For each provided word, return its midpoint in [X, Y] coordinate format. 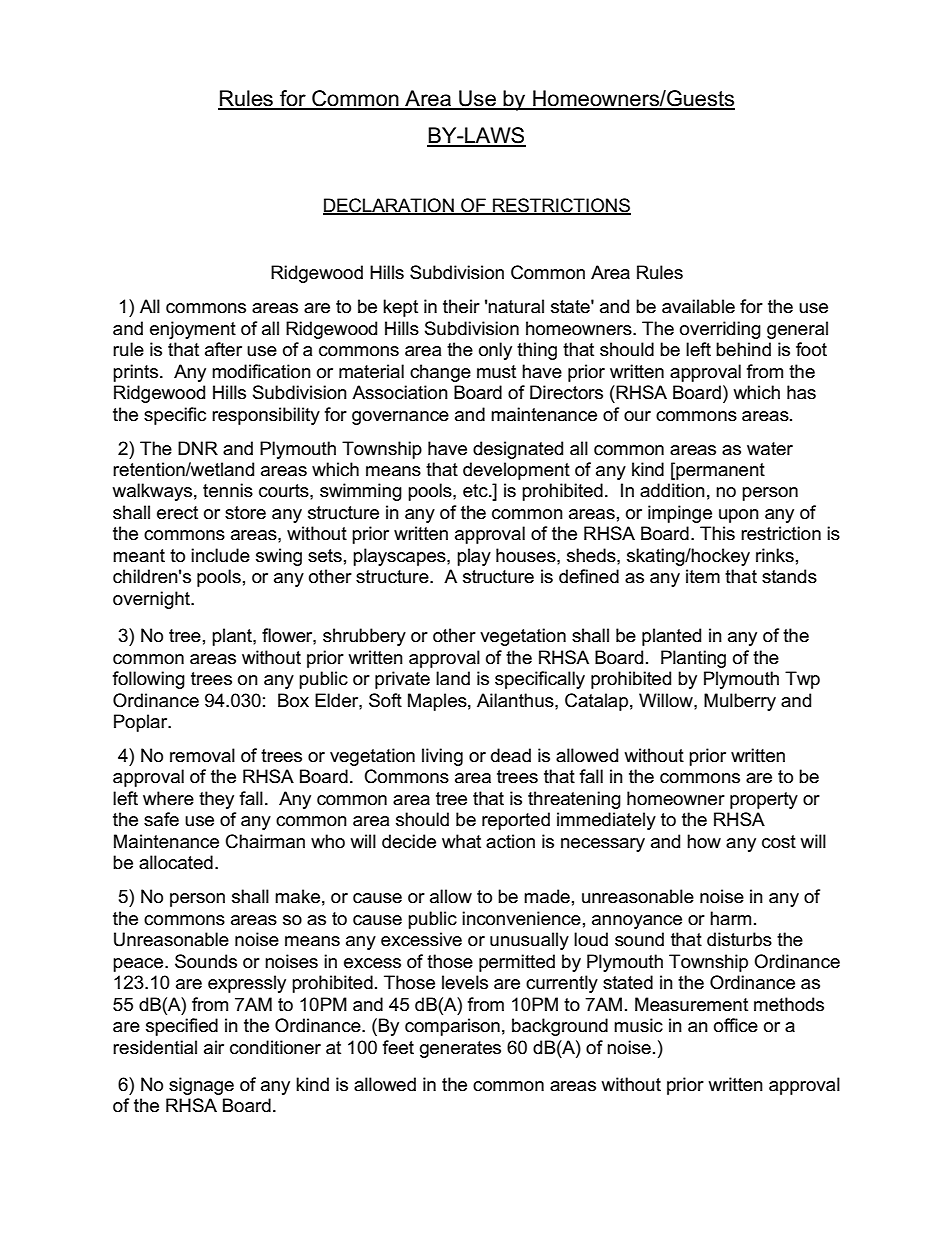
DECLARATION [389, 206]
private [402, 680]
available [698, 306]
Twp [802, 680]
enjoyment [193, 330]
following [149, 680]
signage [201, 1086]
